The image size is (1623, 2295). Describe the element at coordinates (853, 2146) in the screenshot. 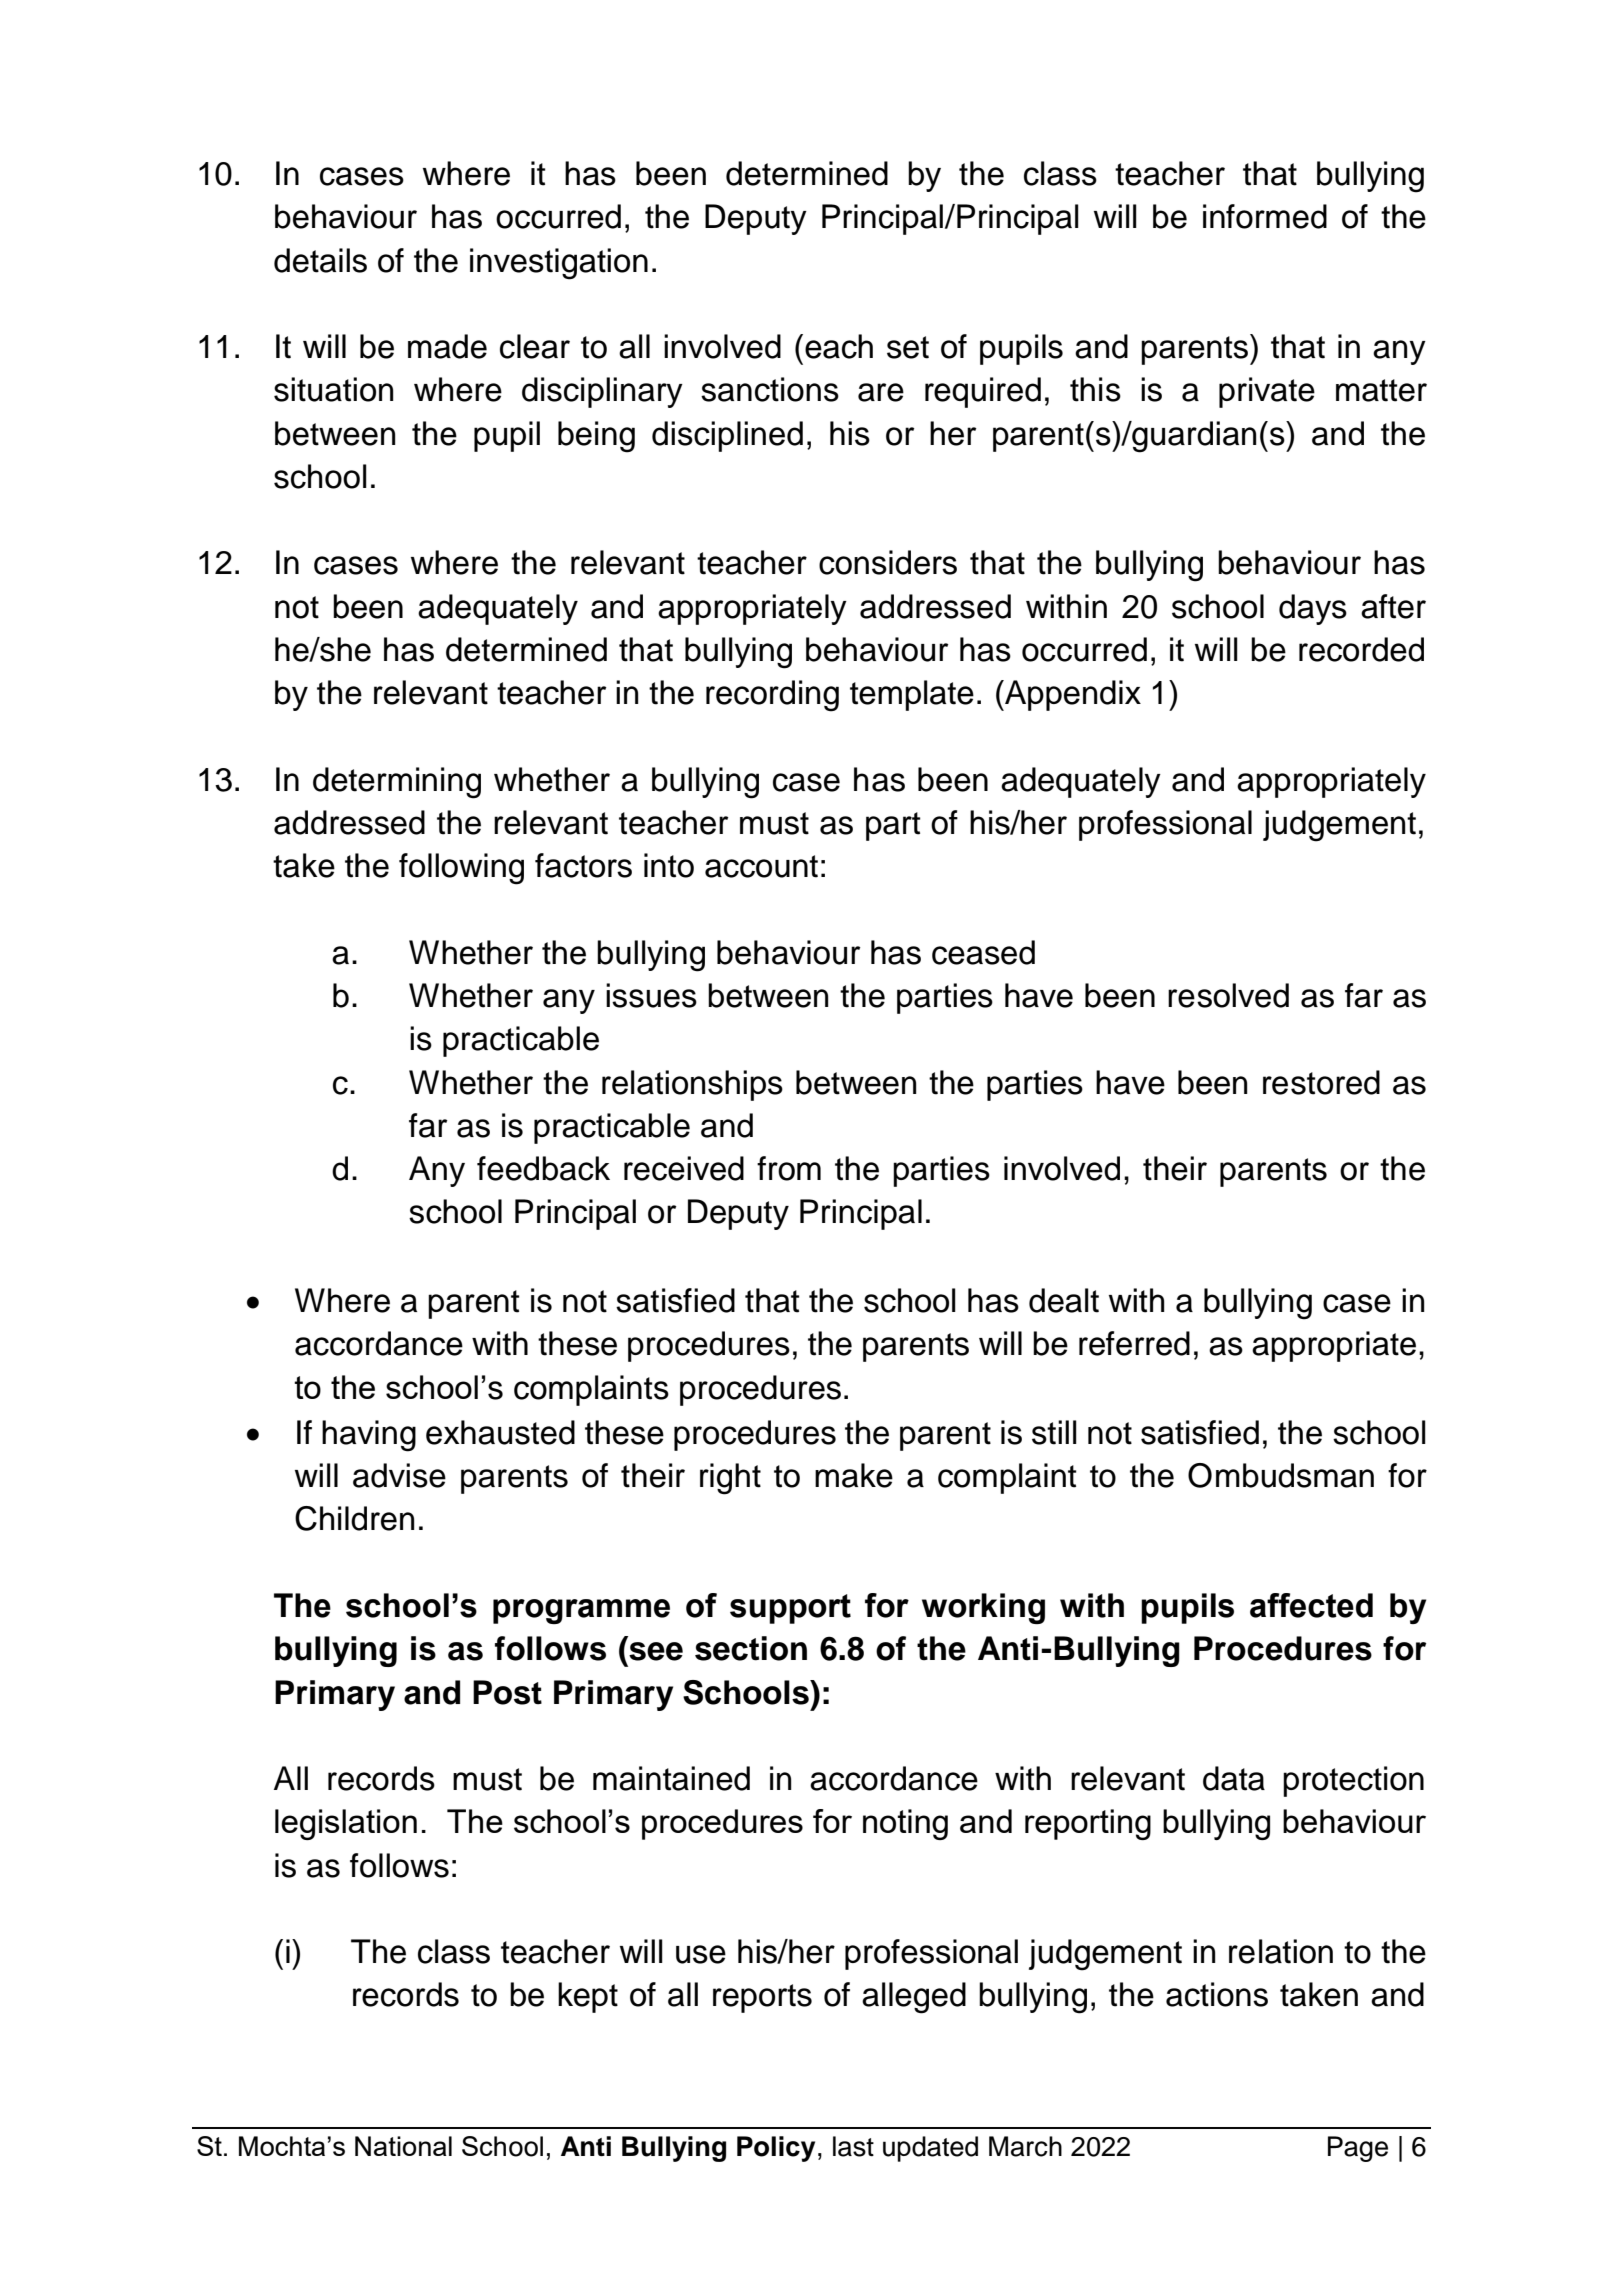

I see `last` at that location.
